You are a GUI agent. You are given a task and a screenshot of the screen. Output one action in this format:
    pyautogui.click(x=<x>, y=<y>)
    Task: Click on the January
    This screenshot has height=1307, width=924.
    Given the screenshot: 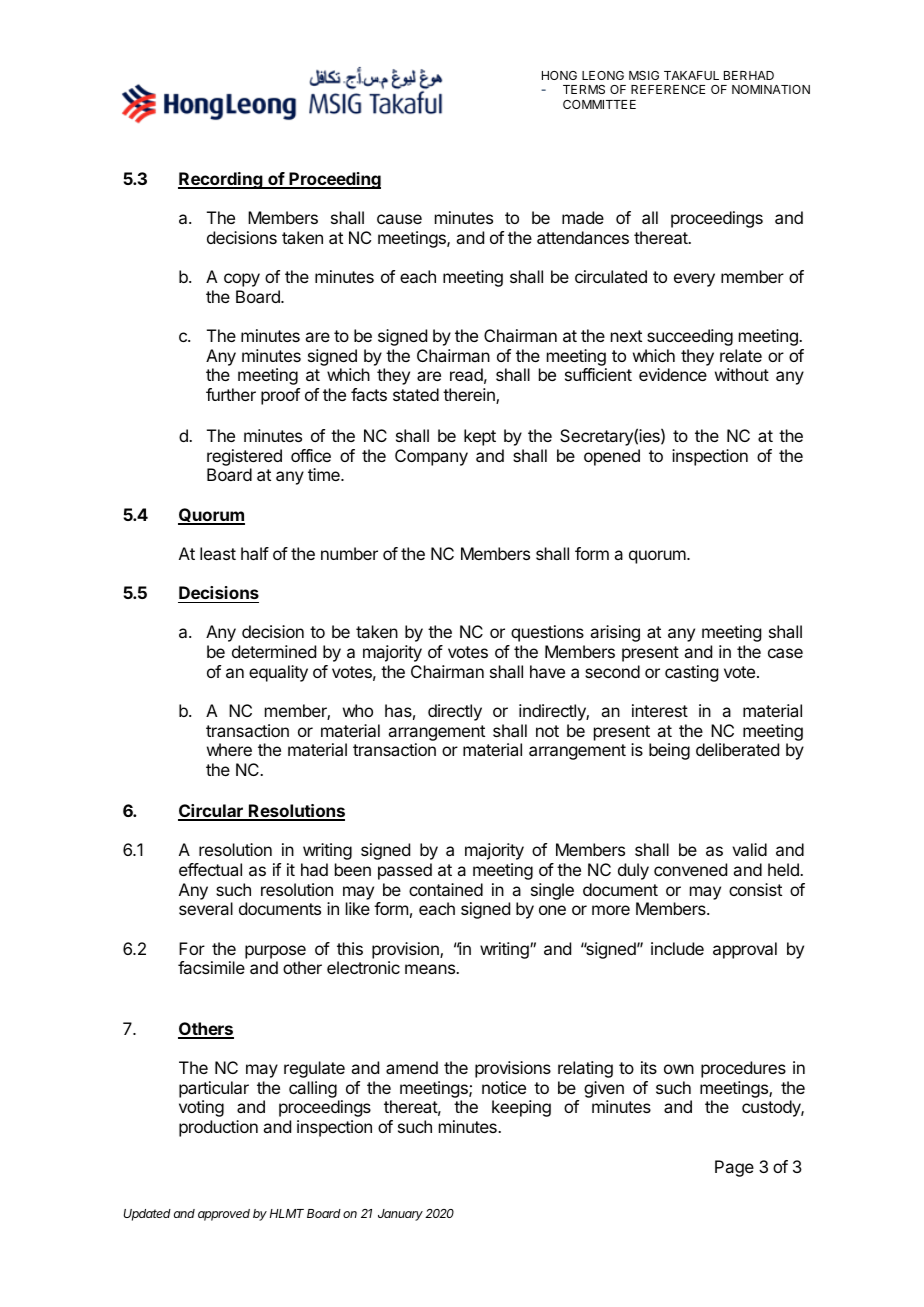 What is the action you would take?
    pyautogui.click(x=400, y=1215)
